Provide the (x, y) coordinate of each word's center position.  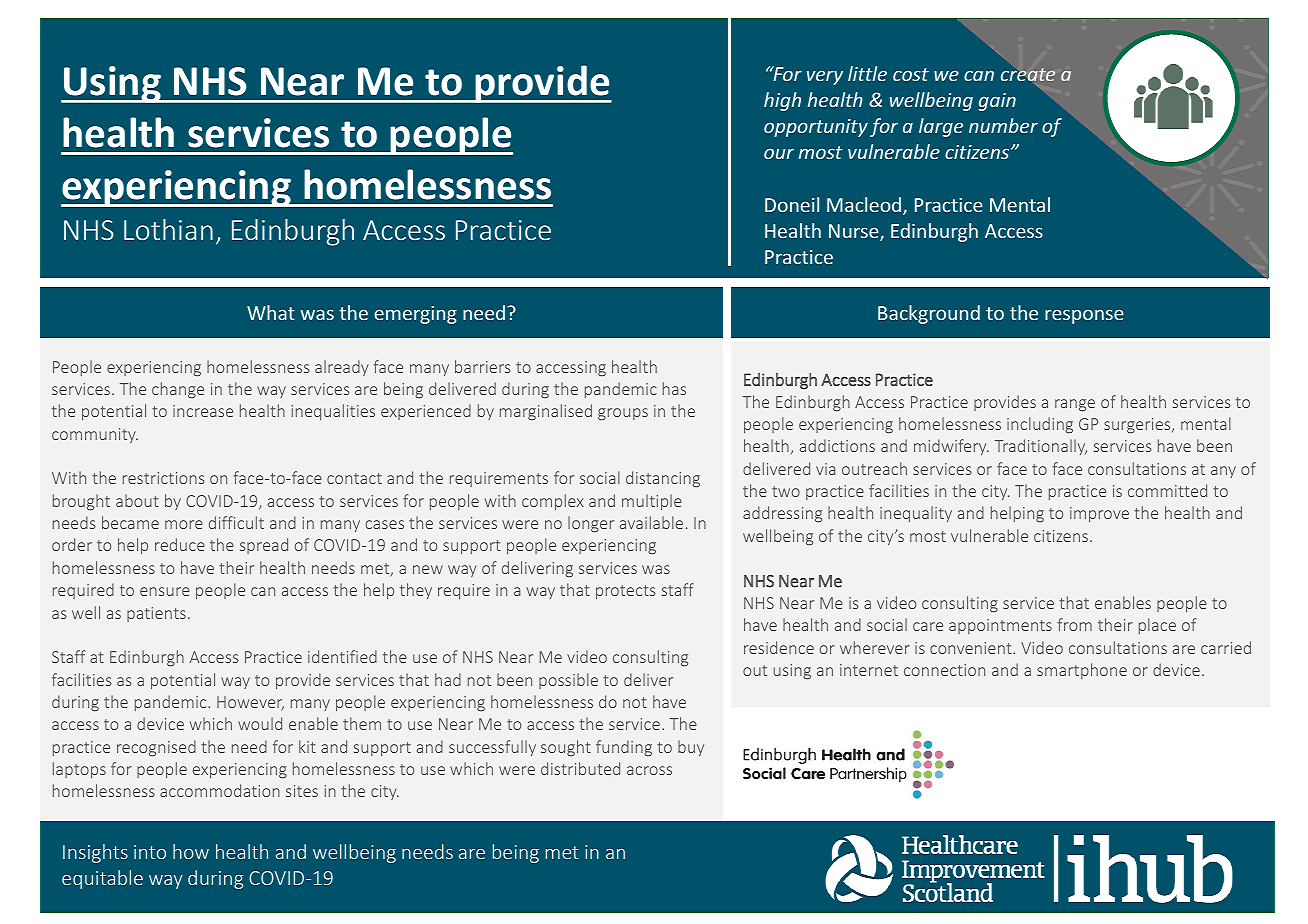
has (674, 388)
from (1074, 624)
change (178, 390)
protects (625, 592)
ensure (165, 591)
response (1084, 316)
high (782, 101)
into (150, 852)
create (1028, 74)
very (825, 77)
